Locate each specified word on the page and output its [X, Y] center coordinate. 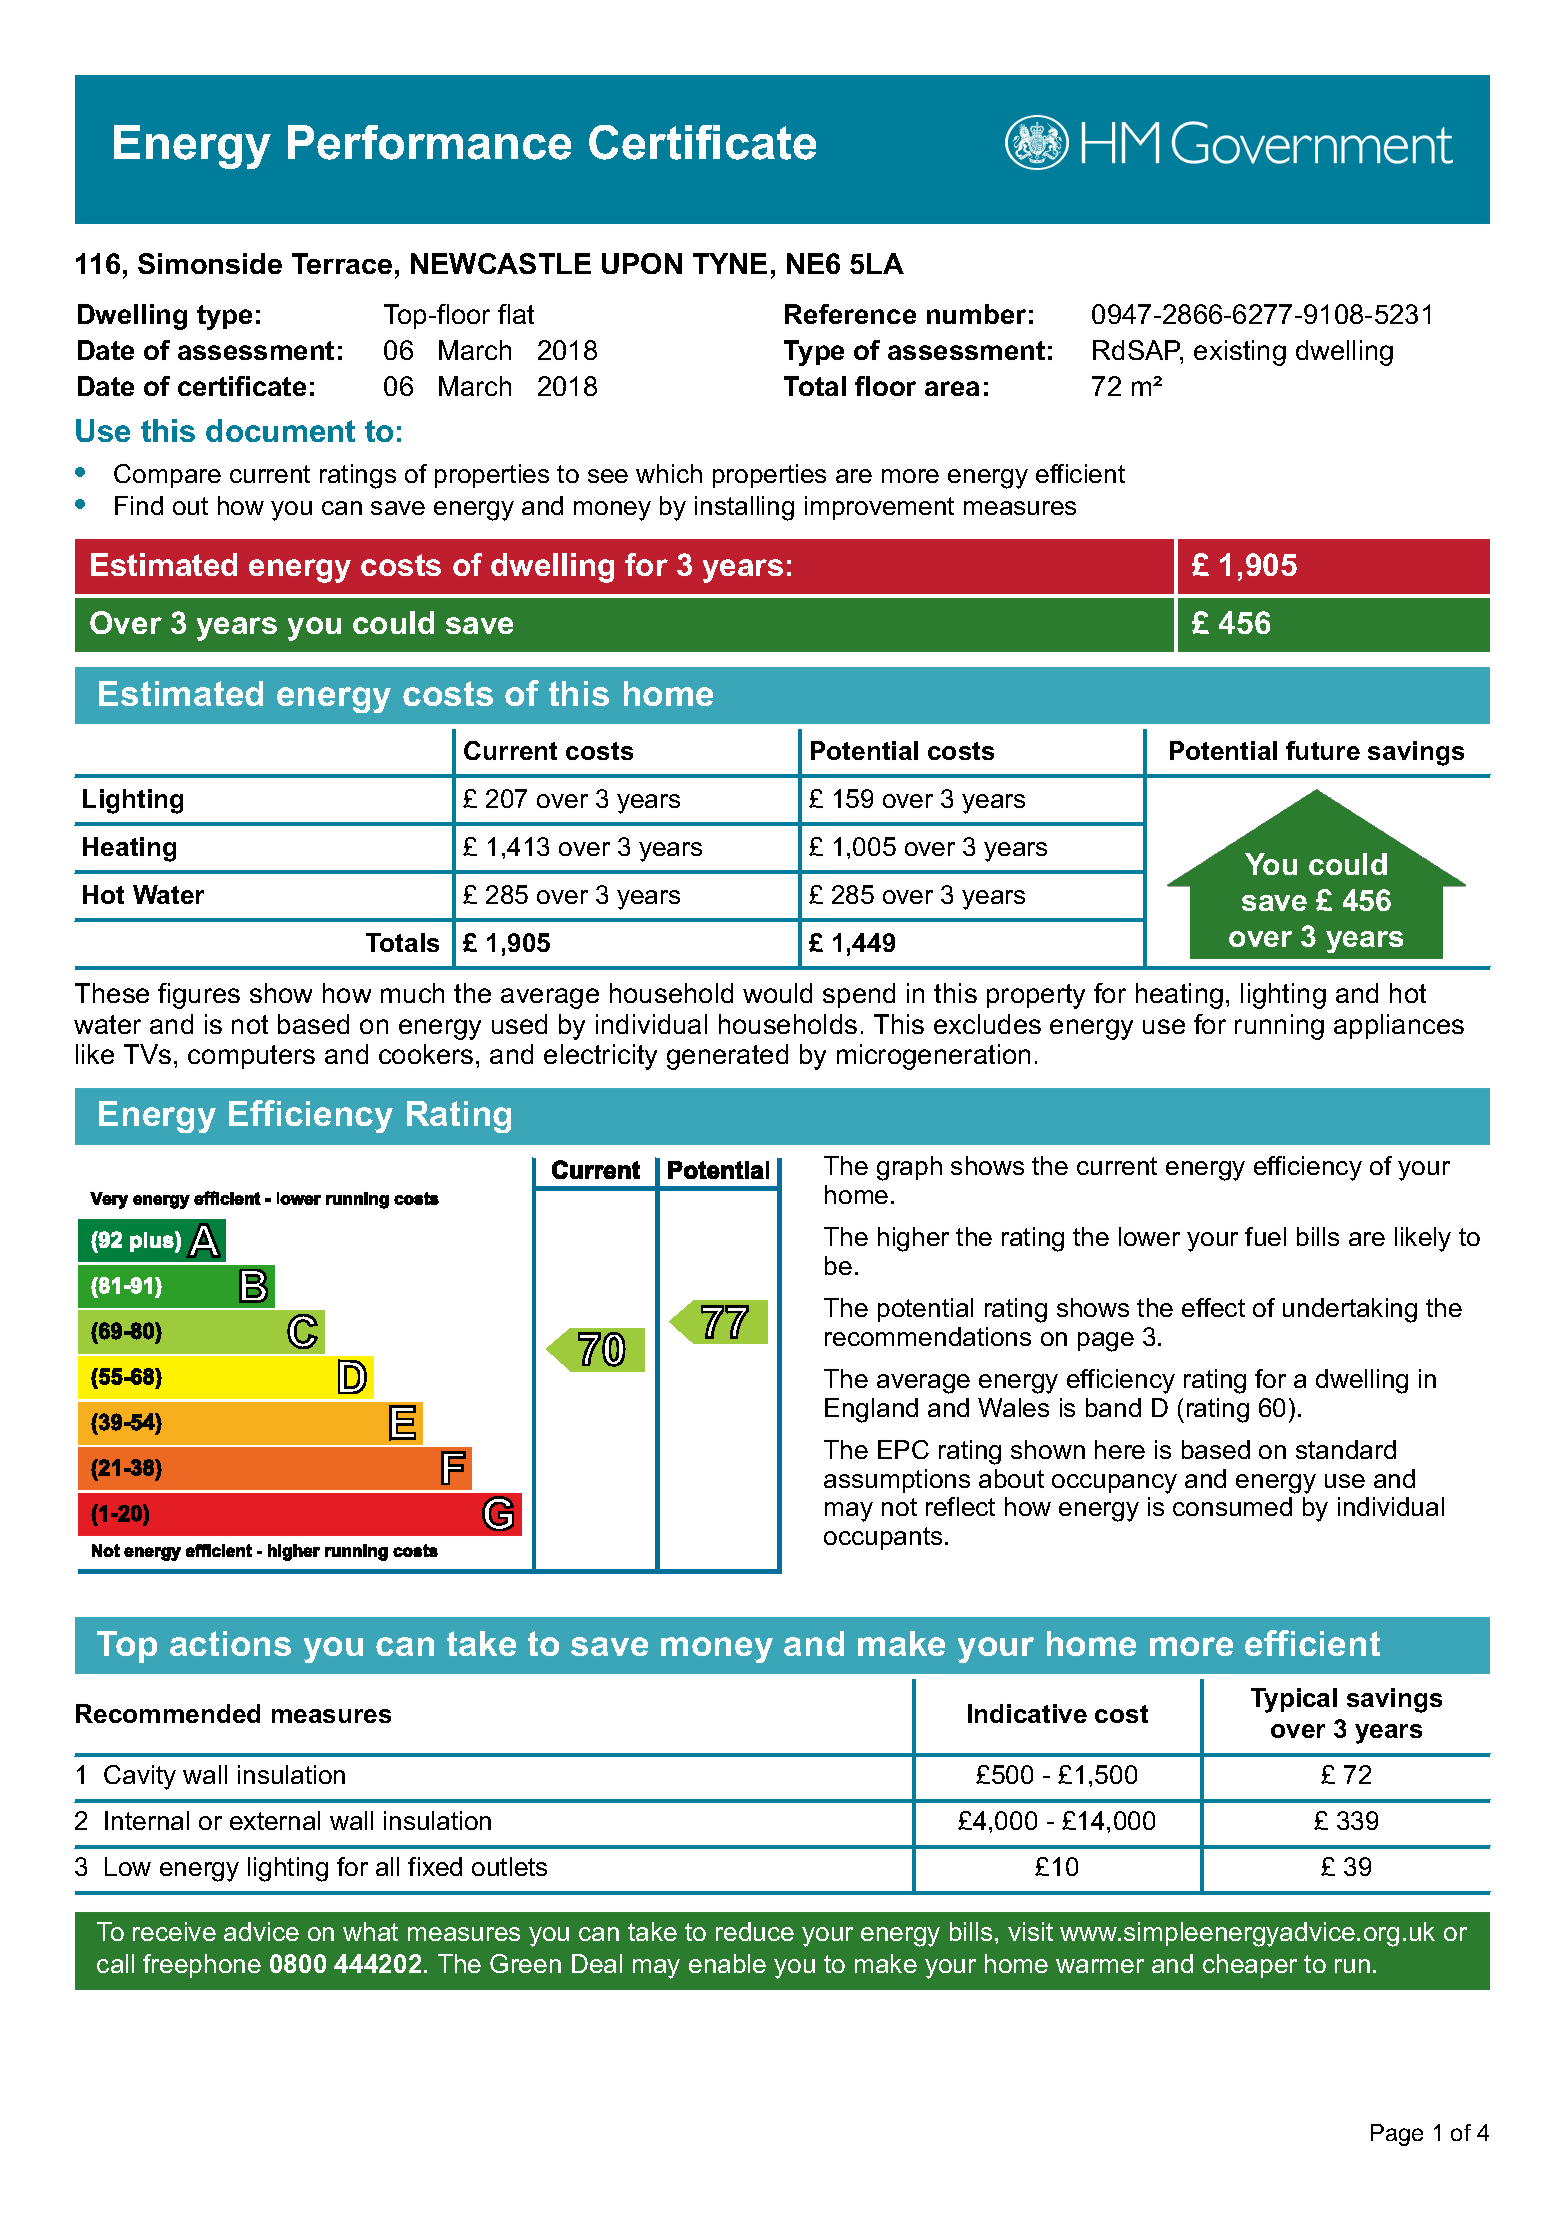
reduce [755, 1931]
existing [1240, 353]
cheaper [1250, 1966]
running [1279, 1027]
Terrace [342, 263]
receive [174, 1931]
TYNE [730, 263]
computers [251, 1057]
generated [727, 1057]
